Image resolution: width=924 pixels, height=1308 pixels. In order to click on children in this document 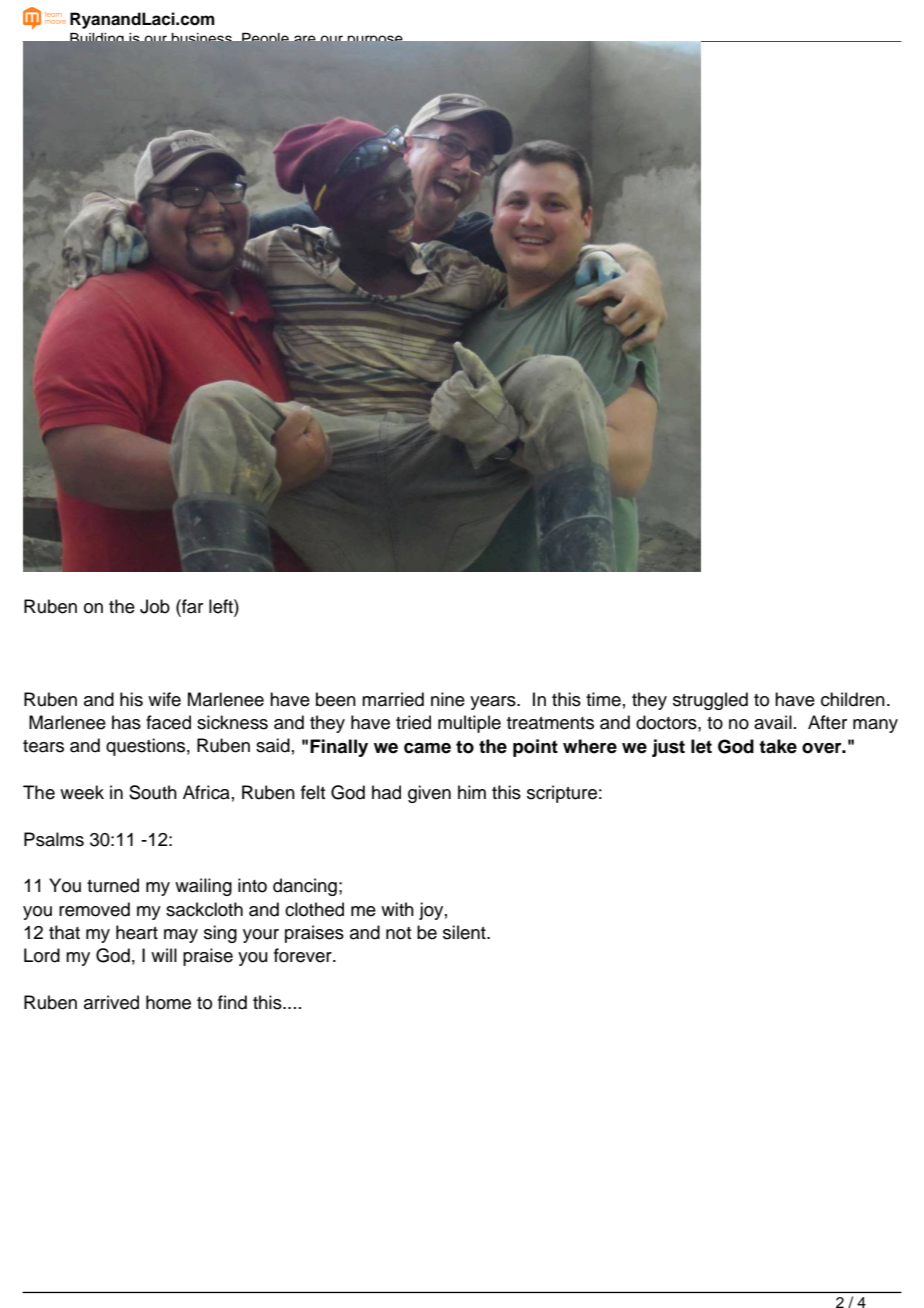, I will do `click(853, 699)`.
